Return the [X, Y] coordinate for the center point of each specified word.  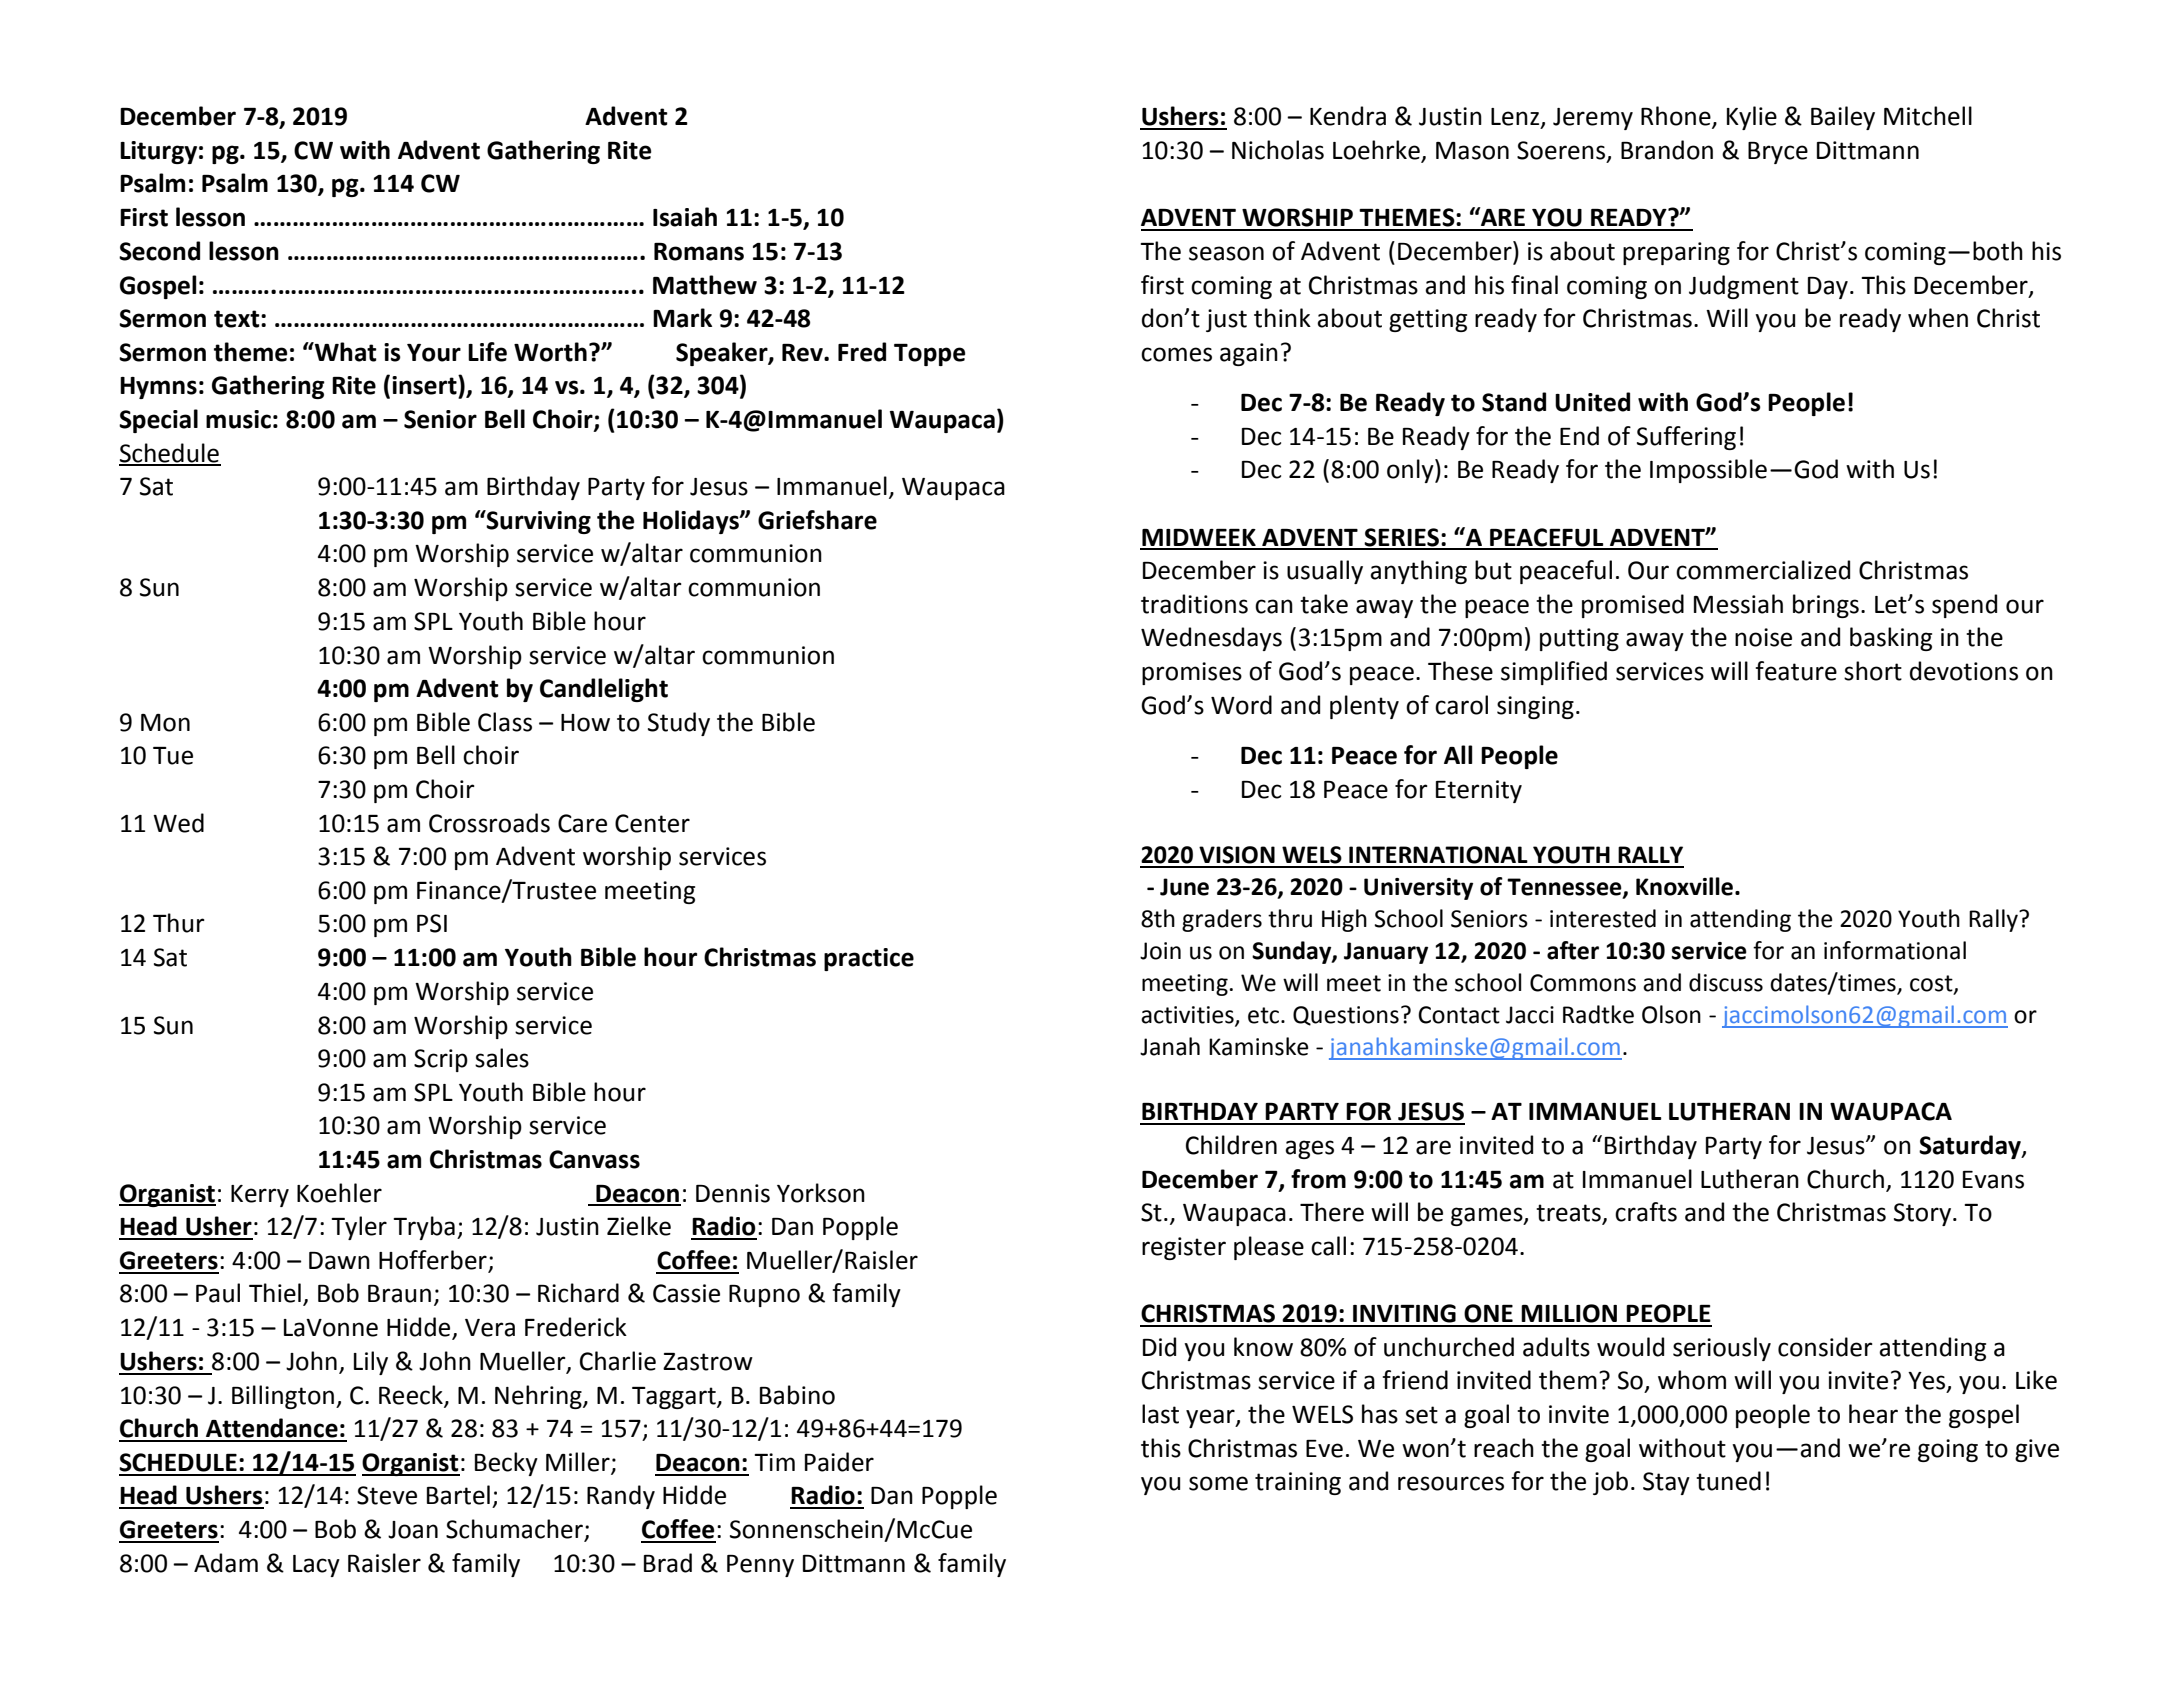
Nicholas [1278, 150]
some [1218, 1483]
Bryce [1778, 153]
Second [159, 251]
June [1184, 887]
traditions [1194, 604]
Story [1924, 1214]
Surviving [538, 522]
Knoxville [1684, 886]
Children [1231, 1145]
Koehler [339, 1193]
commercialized [1763, 570]
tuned [1728, 1481]
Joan [413, 1530]
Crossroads [489, 823]
